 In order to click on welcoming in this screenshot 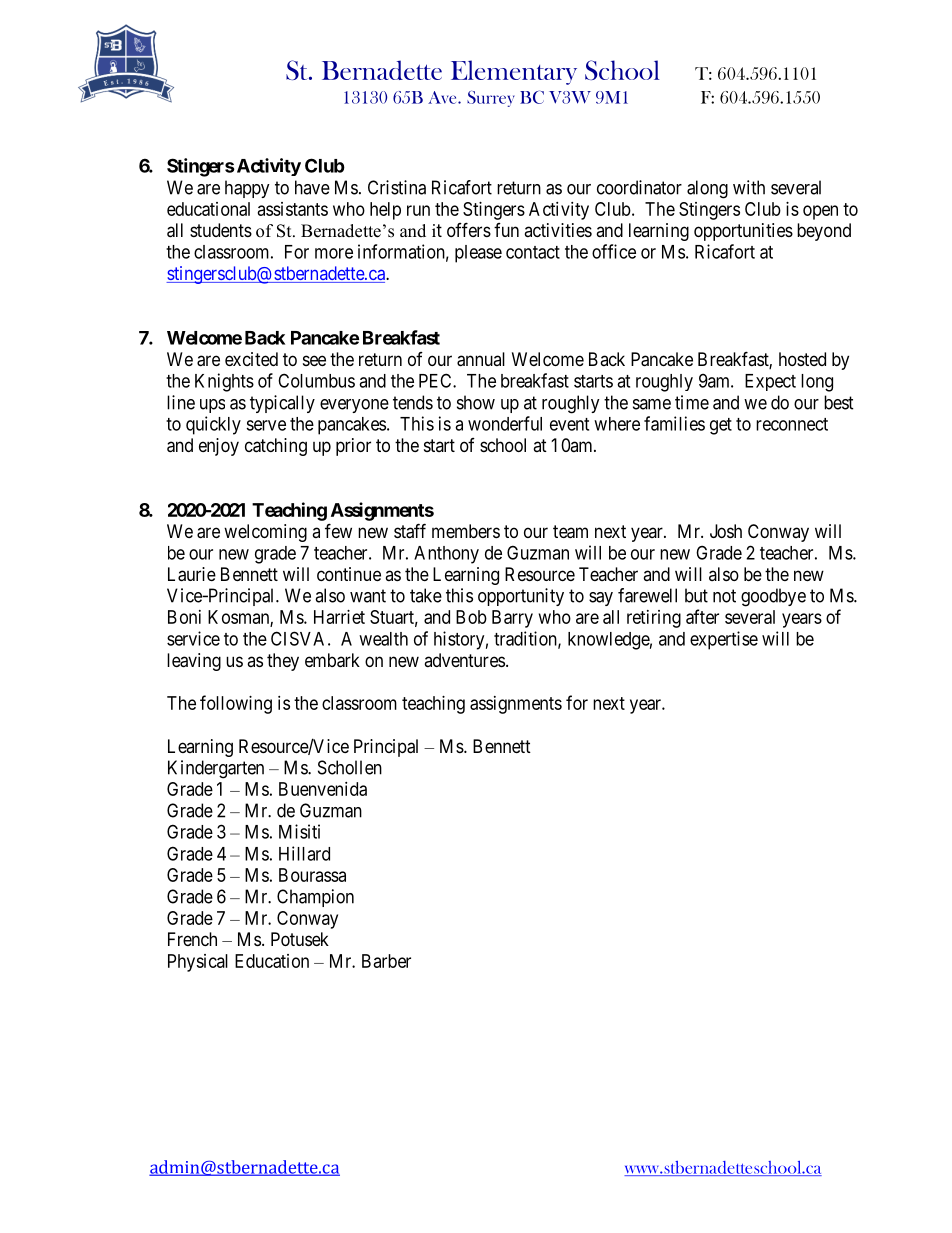, I will do `click(265, 533)`.
